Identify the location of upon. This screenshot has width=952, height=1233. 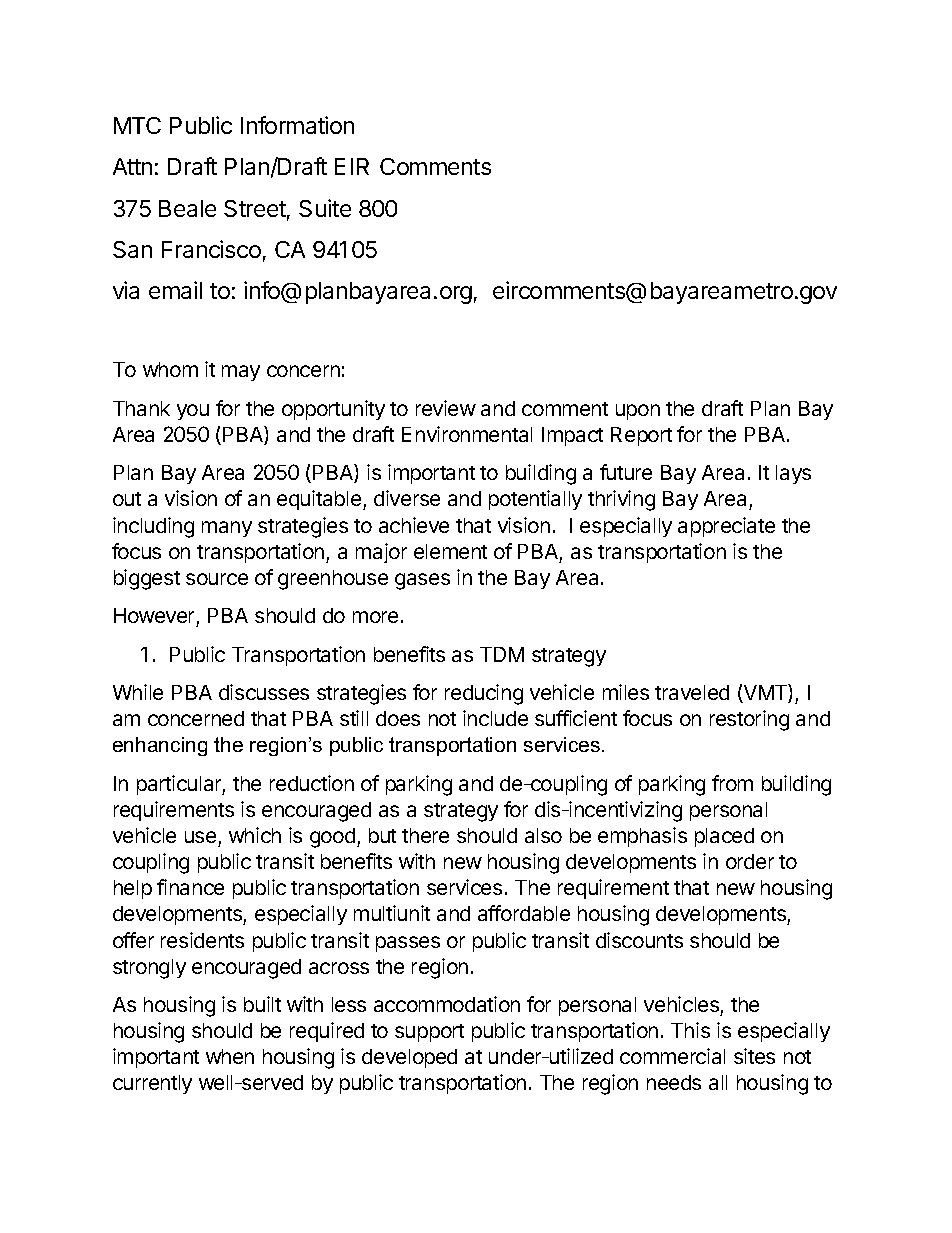
(638, 412).
